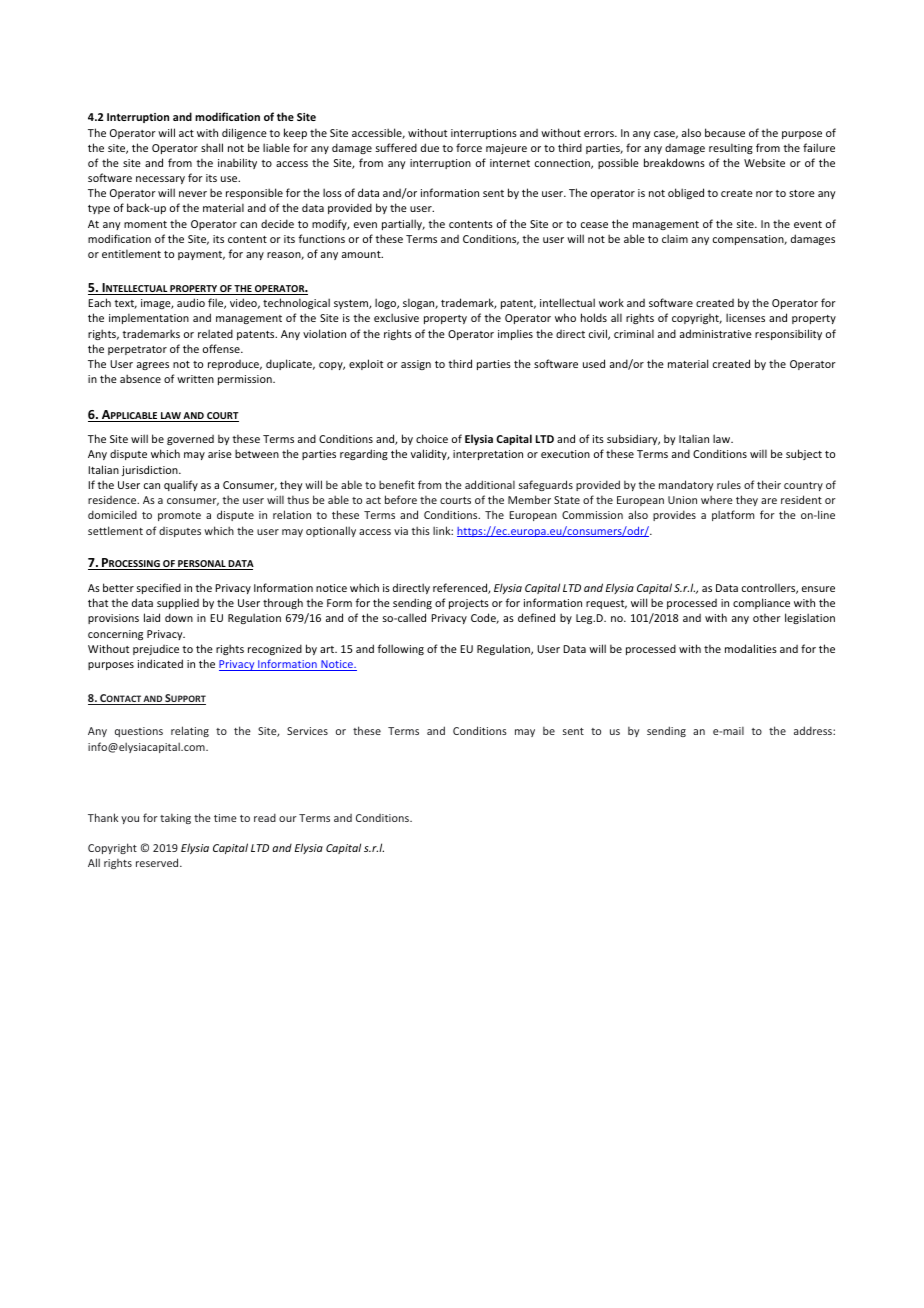  Describe the element at coordinates (416, 365) in the screenshot. I see `assign` at that location.
